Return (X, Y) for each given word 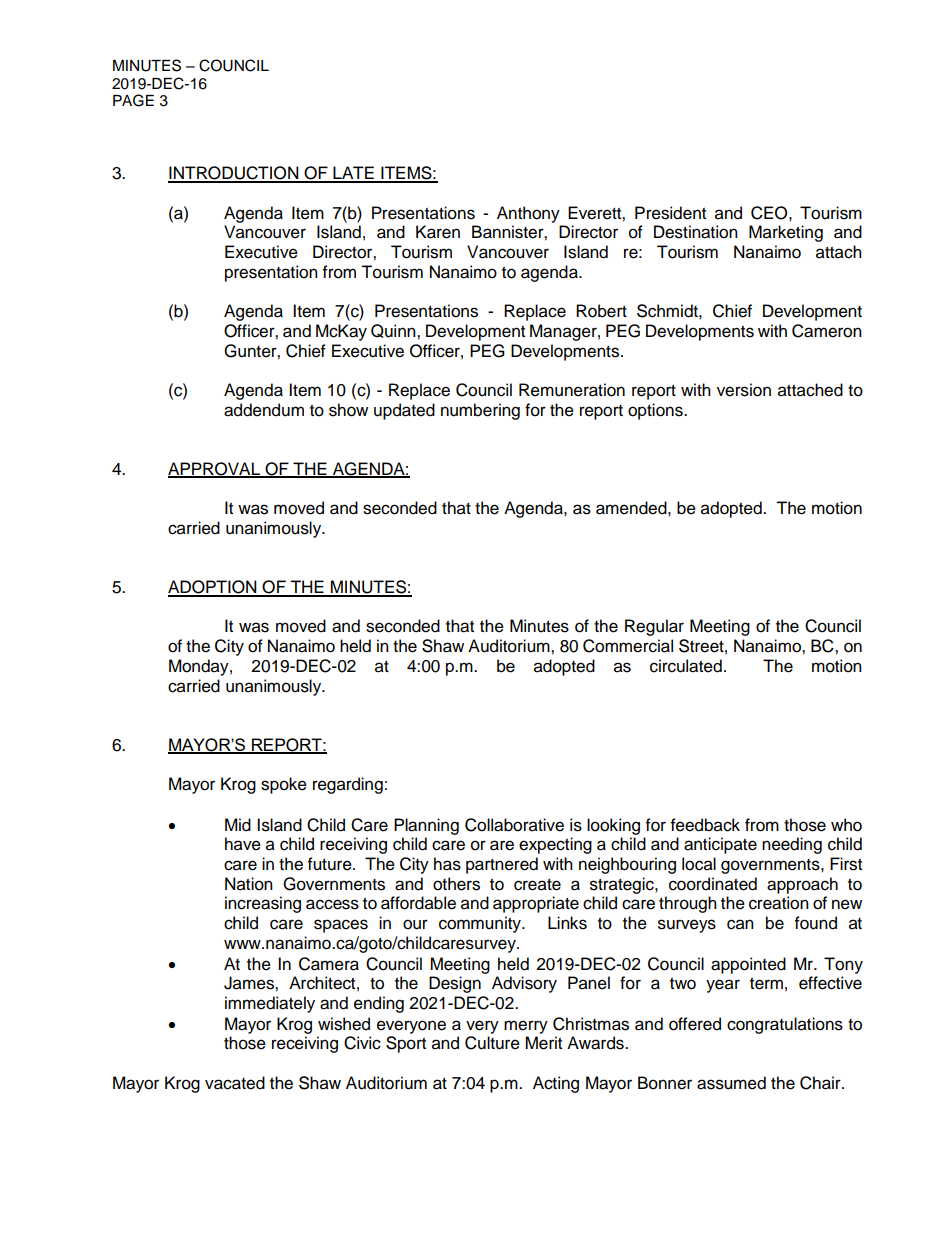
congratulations (785, 1025)
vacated (235, 1083)
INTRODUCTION (234, 174)
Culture (492, 1043)
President (670, 213)
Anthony (528, 214)
